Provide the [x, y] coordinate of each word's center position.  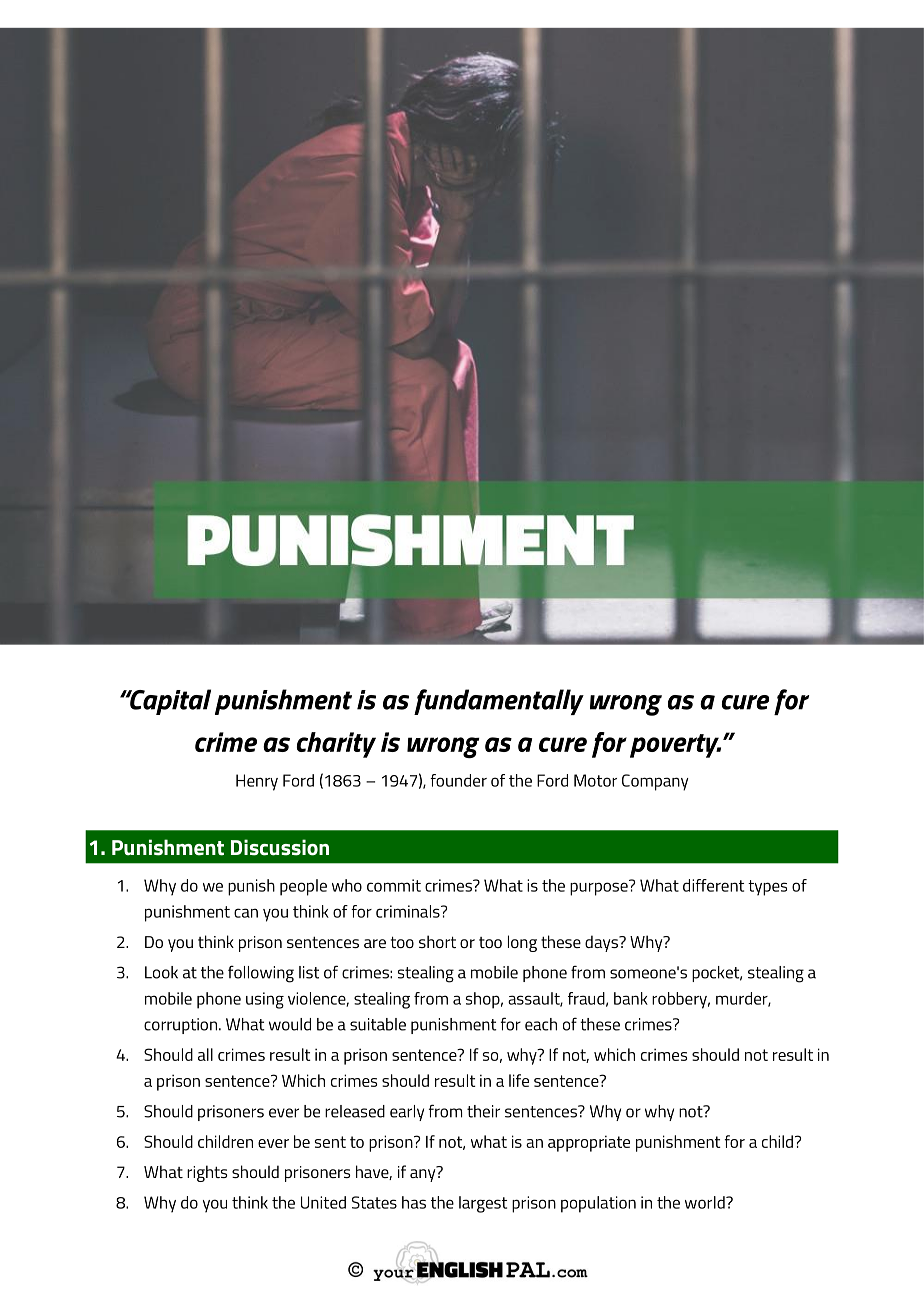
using [265, 1000]
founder [458, 780]
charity [336, 745]
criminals [409, 911]
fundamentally [499, 702]
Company [655, 782]
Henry [257, 782]
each [541, 1024]
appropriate [589, 1143]
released [355, 1111]
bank [631, 998]
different [713, 885]
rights [207, 1173]
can [246, 913]
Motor [595, 780]
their [483, 1111]
